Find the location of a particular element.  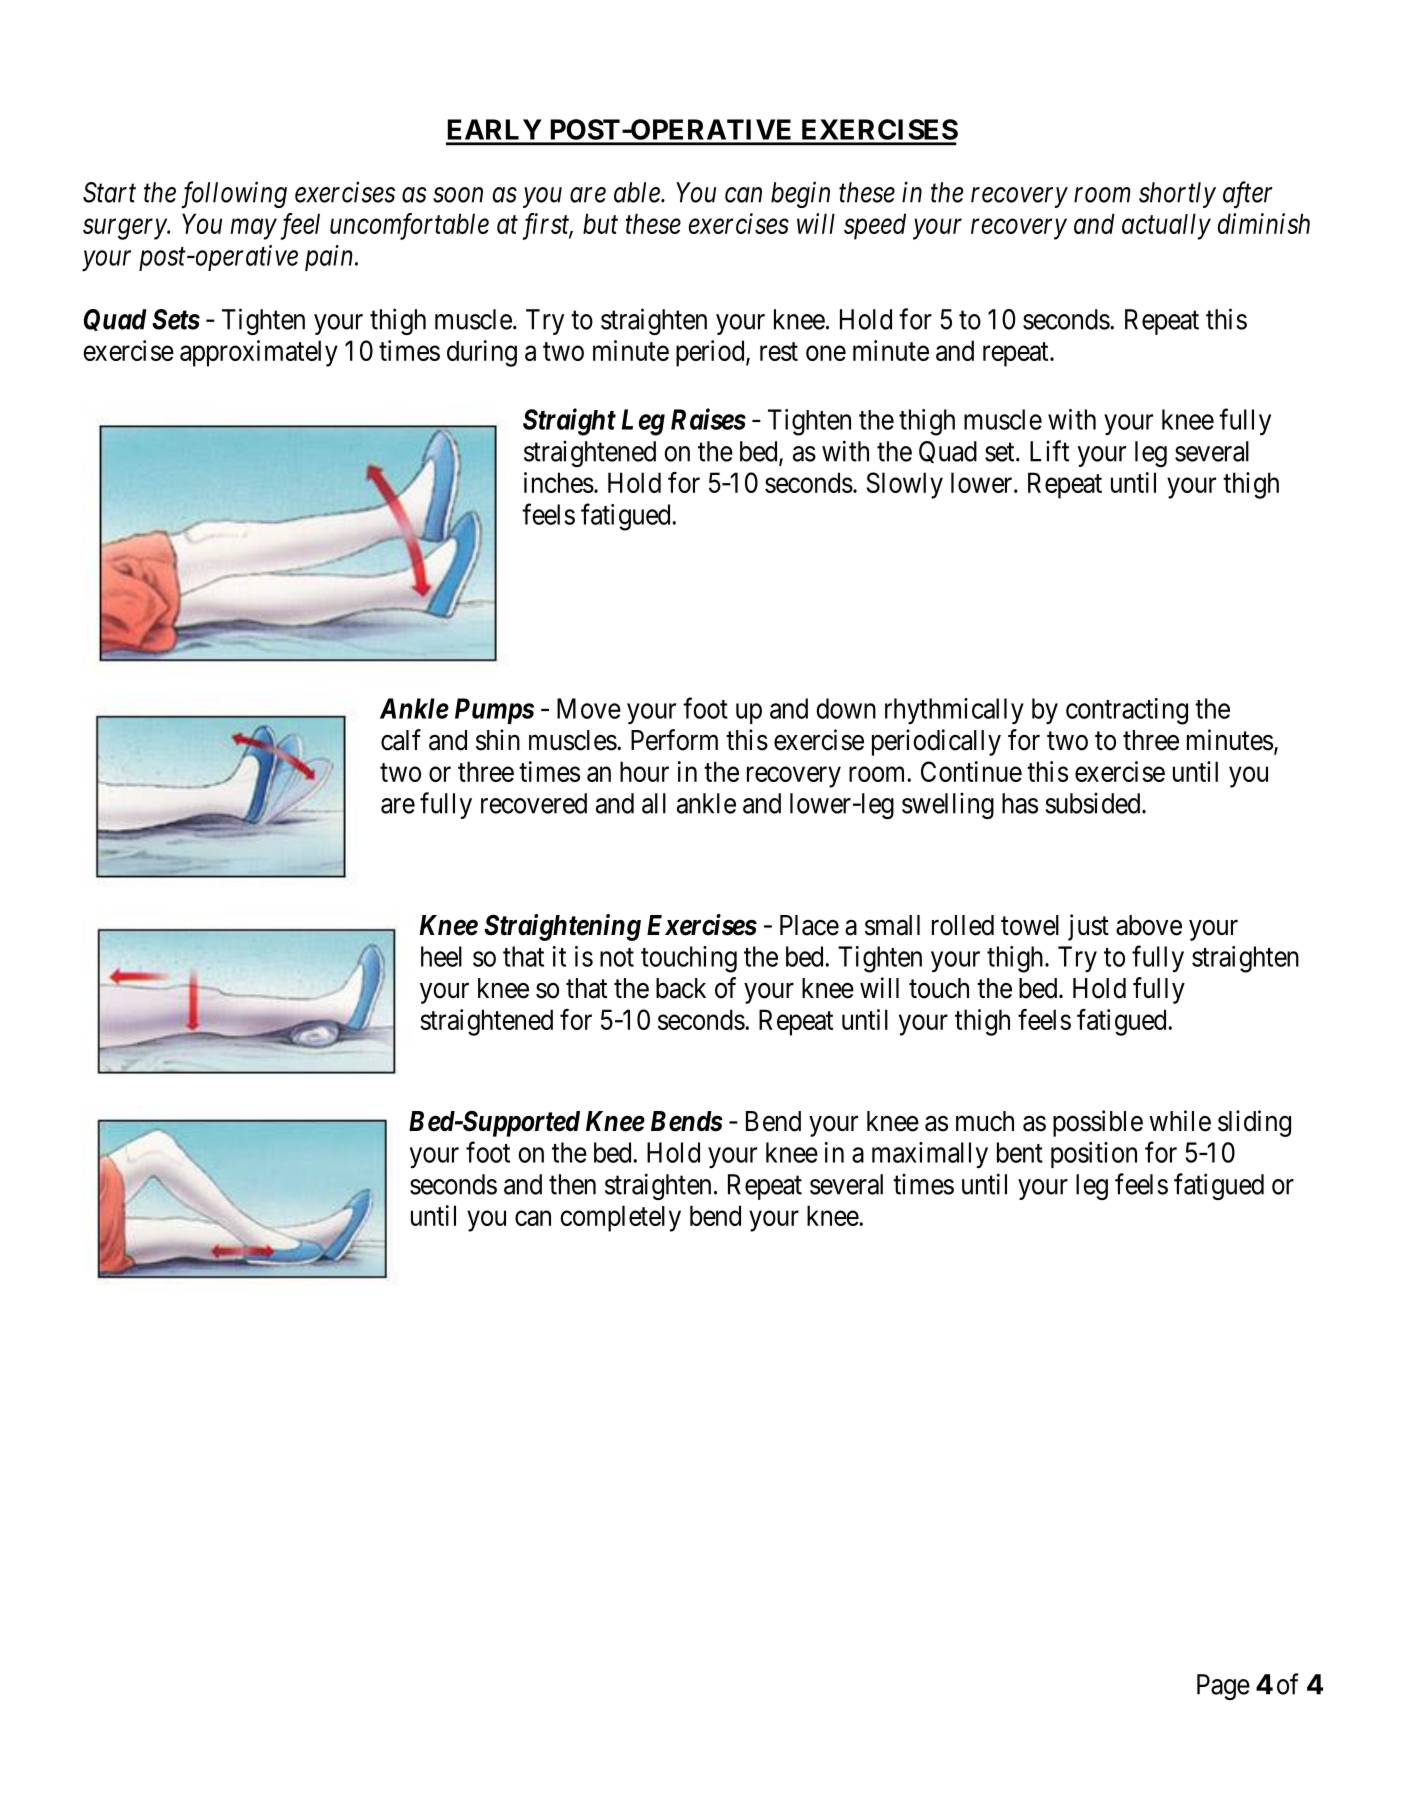

position is located at coordinates (1094, 1155).
